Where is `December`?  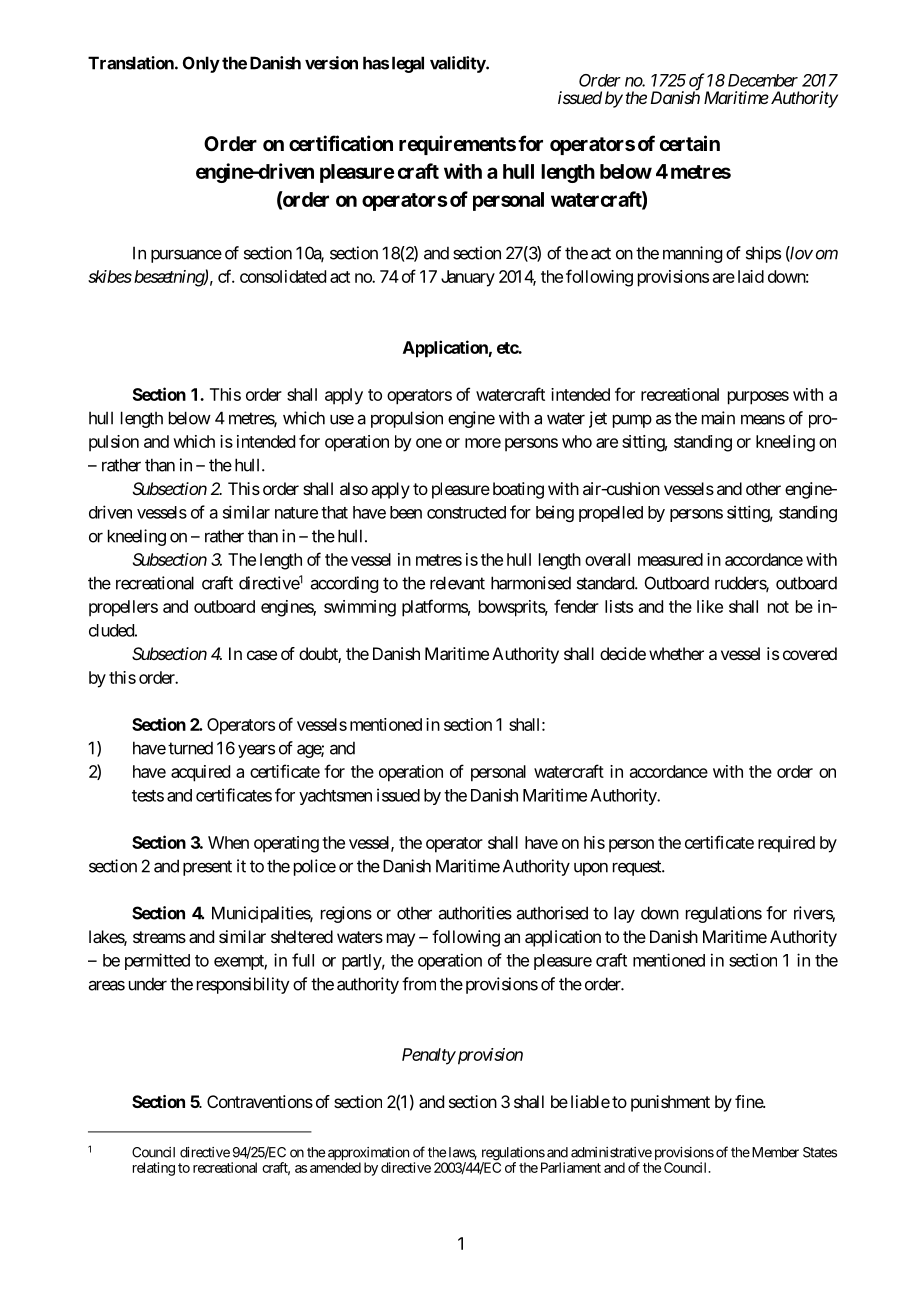
December is located at coordinates (763, 80).
